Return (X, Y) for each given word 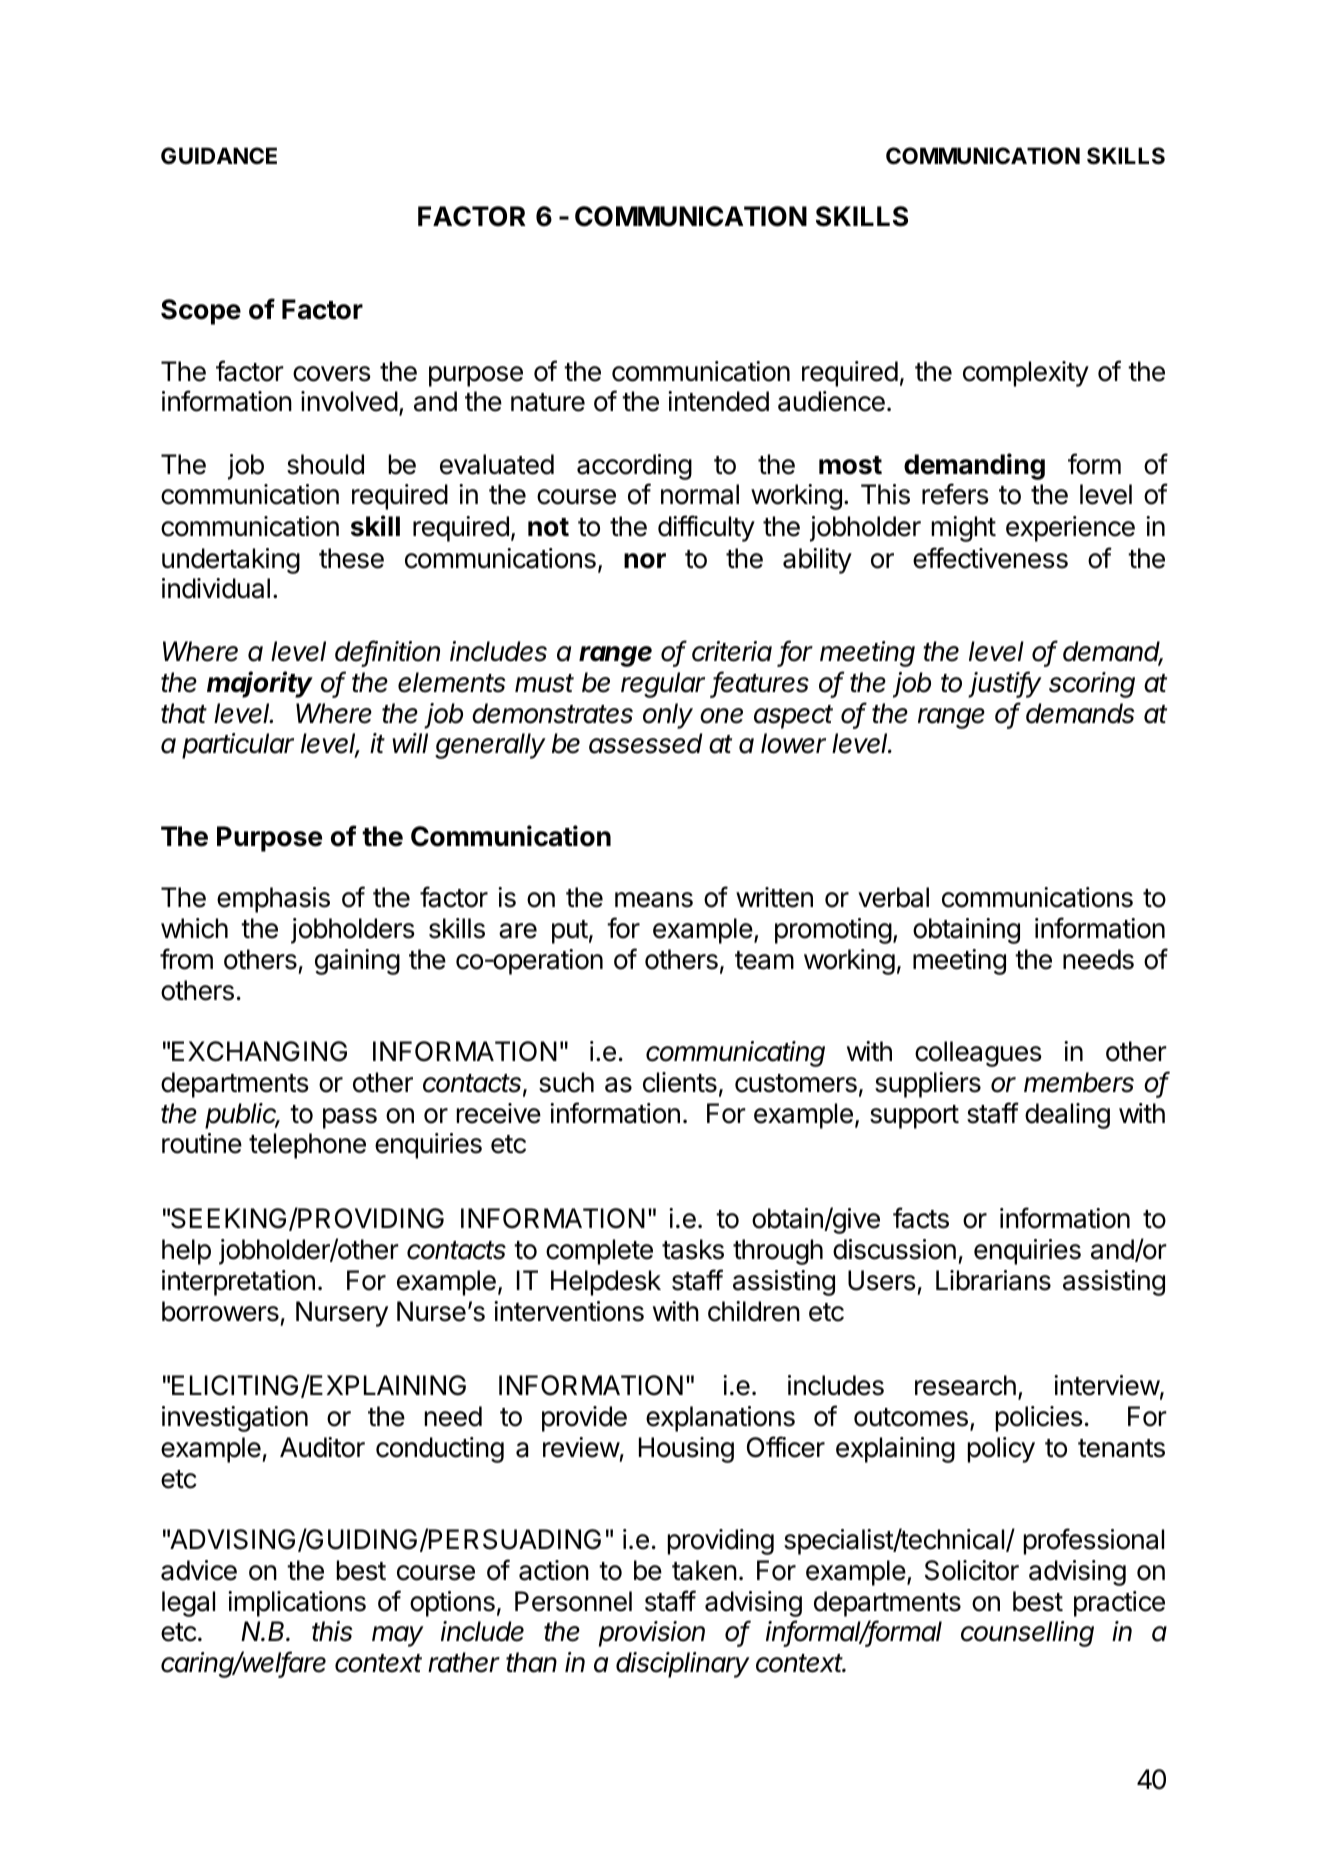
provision (652, 1634)
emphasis (273, 900)
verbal (893, 897)
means (654, 900)
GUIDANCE (219, 155)
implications (297, 1604)
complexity (1026, 374)
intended (718, 401)
